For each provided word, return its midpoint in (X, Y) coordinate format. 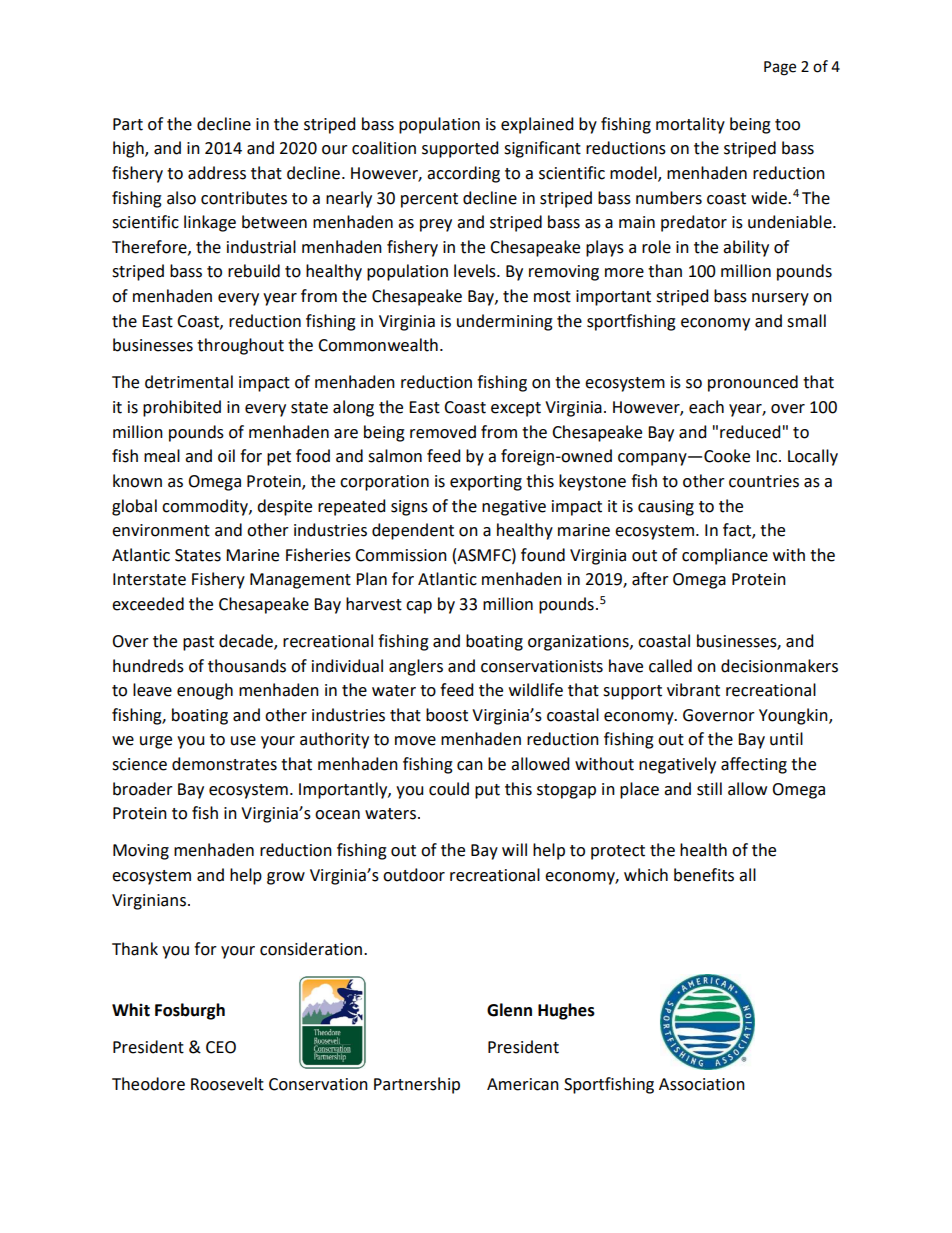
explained (537, 125)
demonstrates (224, 764)
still (709, 789)
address (217, 173)
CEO (221, 1047)
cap (419, 607)
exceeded (148, 604)
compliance (725, 556)
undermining (505, 322)
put (487, 791)
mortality (690, 125)
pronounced (753, 383)
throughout (240, 346)
